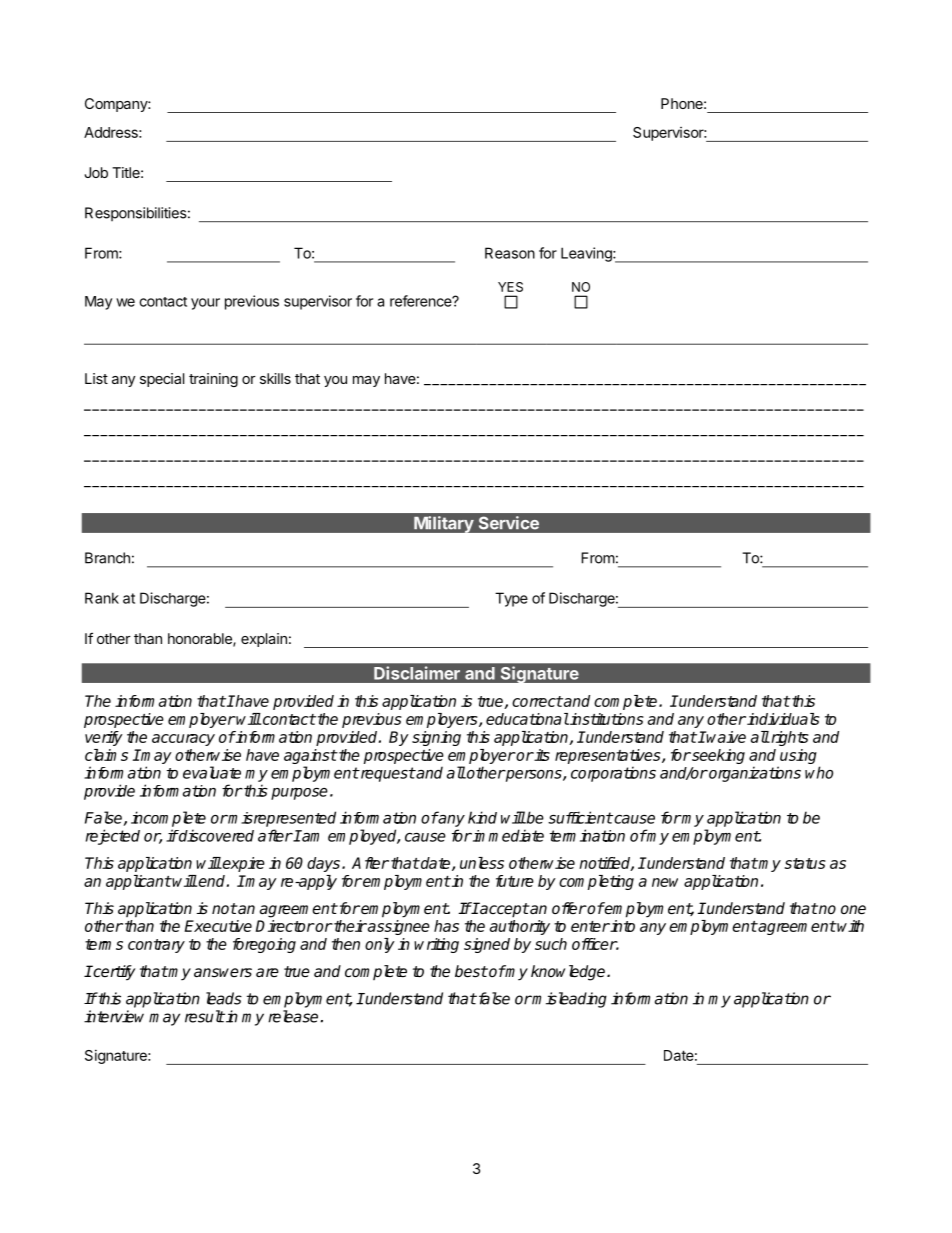 The image size is (952, 1233). Describe the element at coordinates (511, 599) in the document. I see `Type` at that location.
